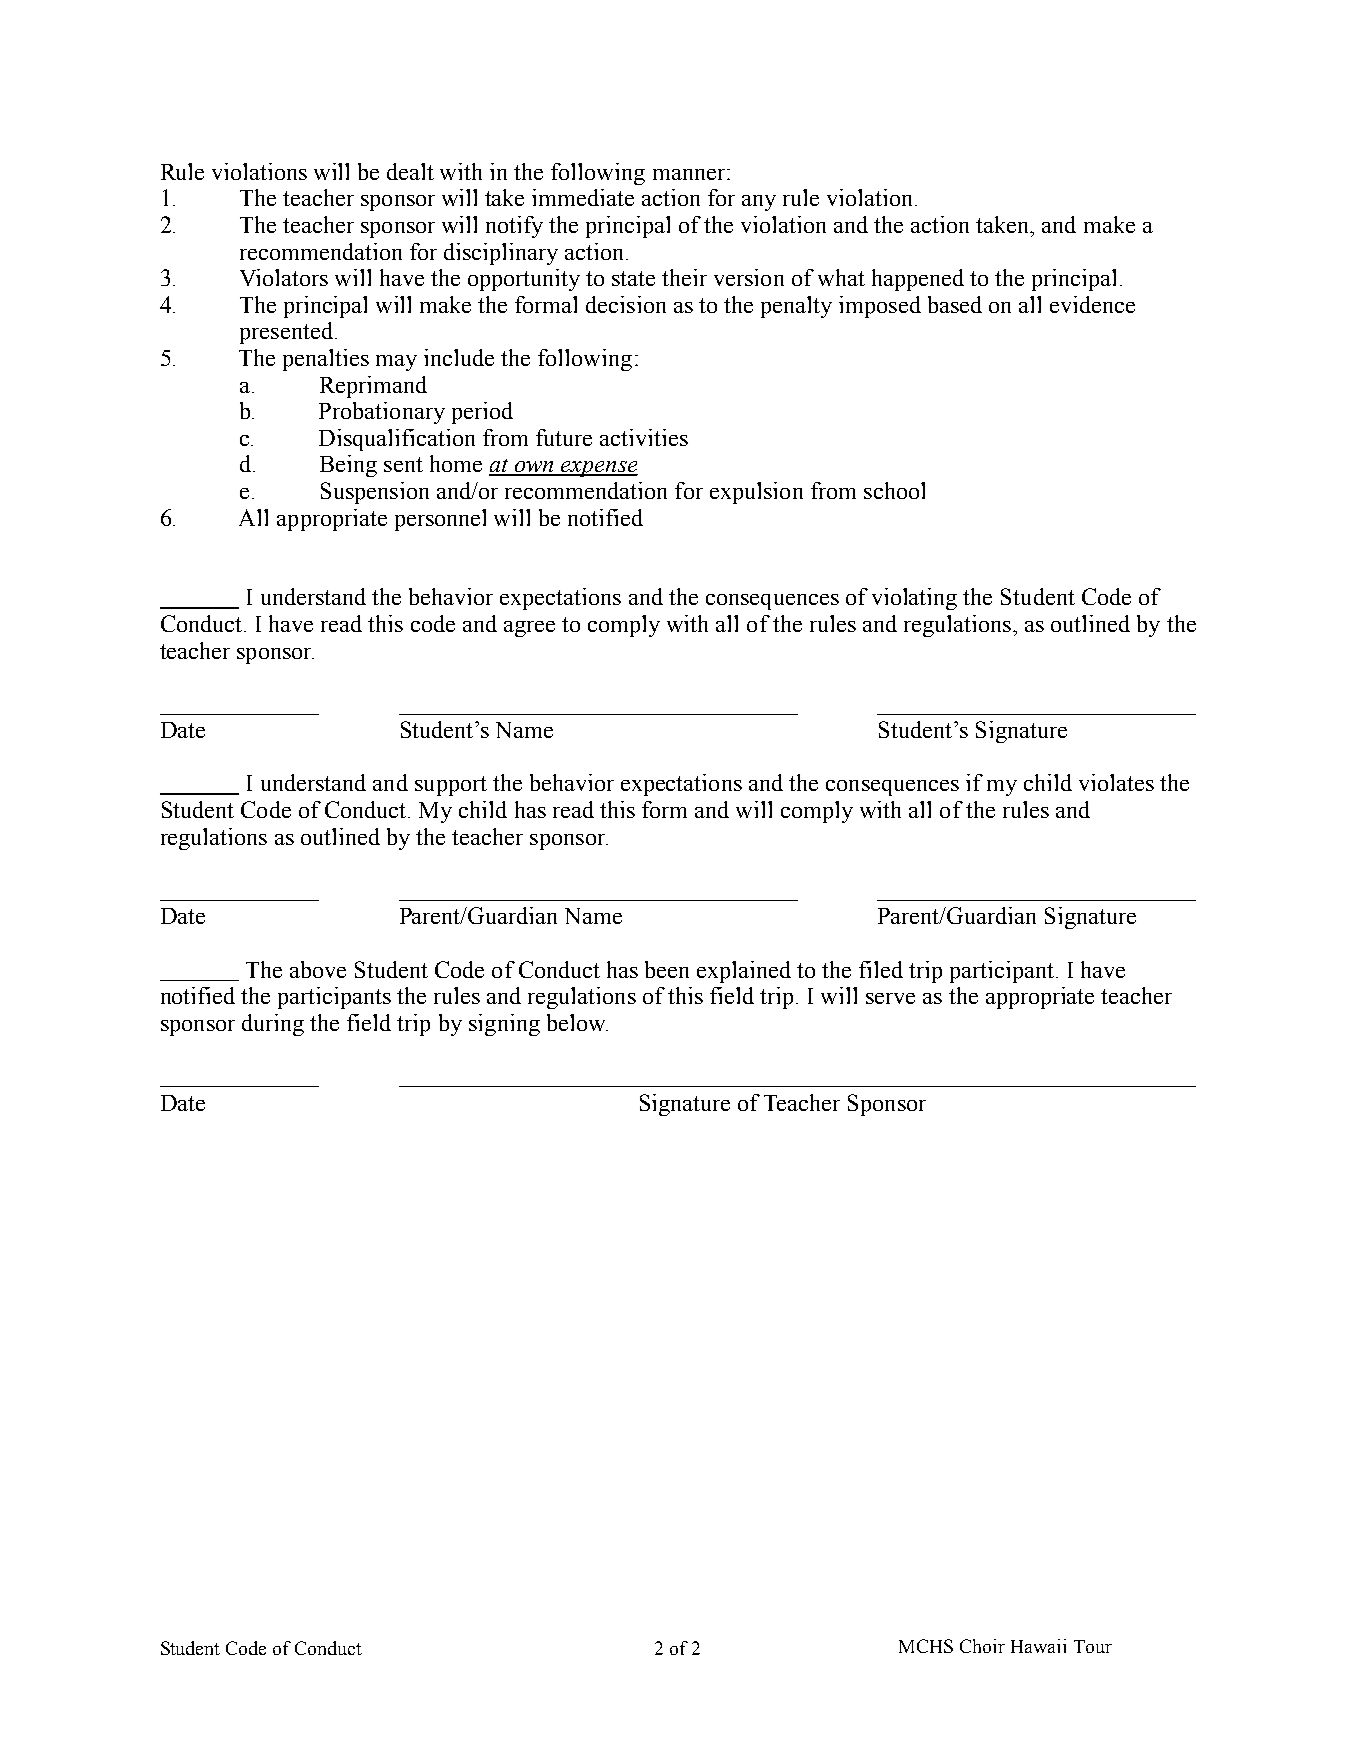 This document has width=1356, height=1755. I want to click on expulsion, so click(756, 493).
